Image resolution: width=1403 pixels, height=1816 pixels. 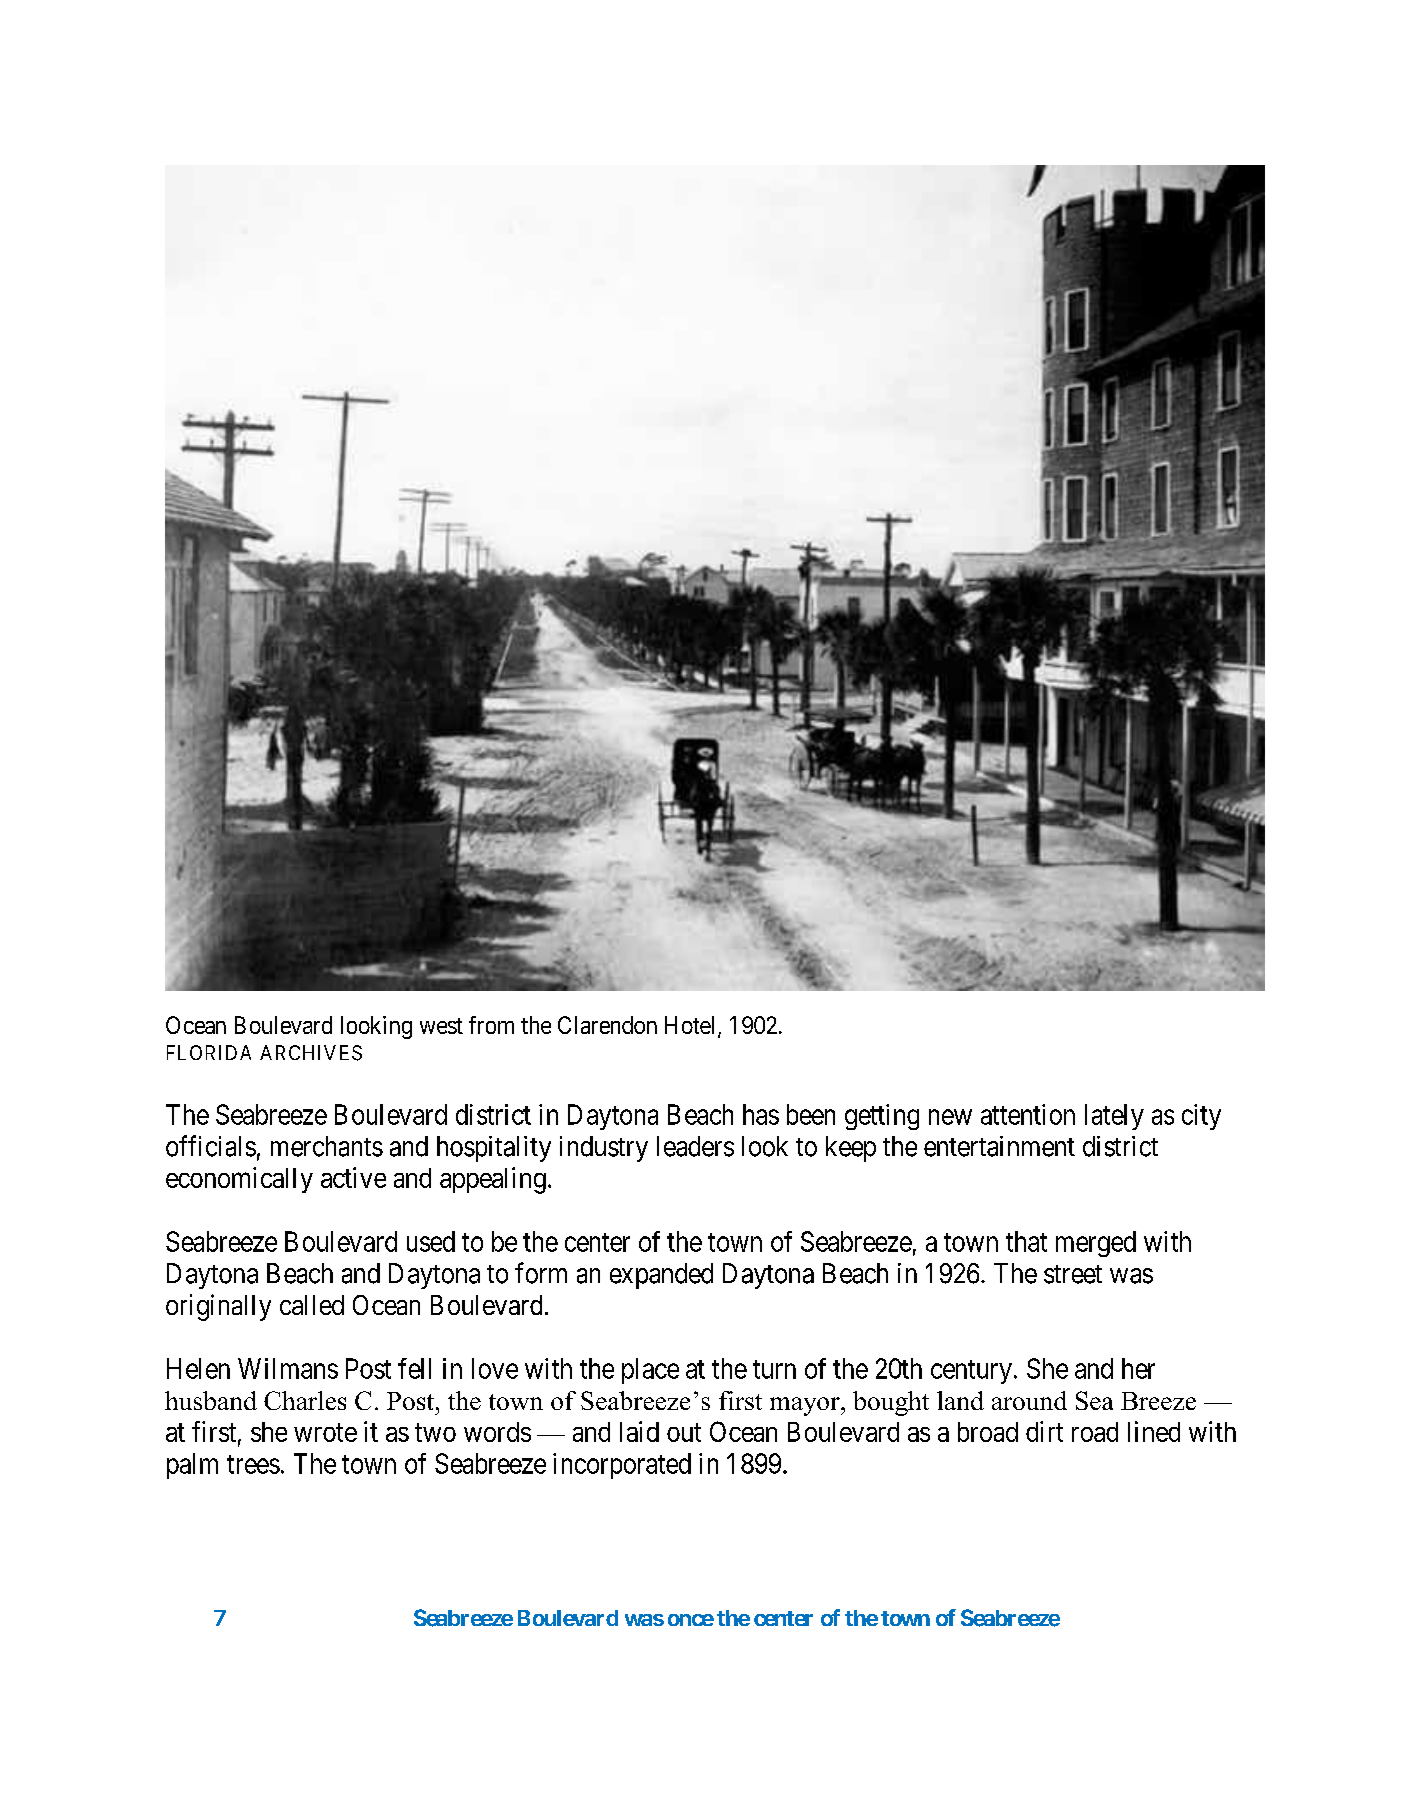 I want to click on used, so click(x=431, y=1241).
